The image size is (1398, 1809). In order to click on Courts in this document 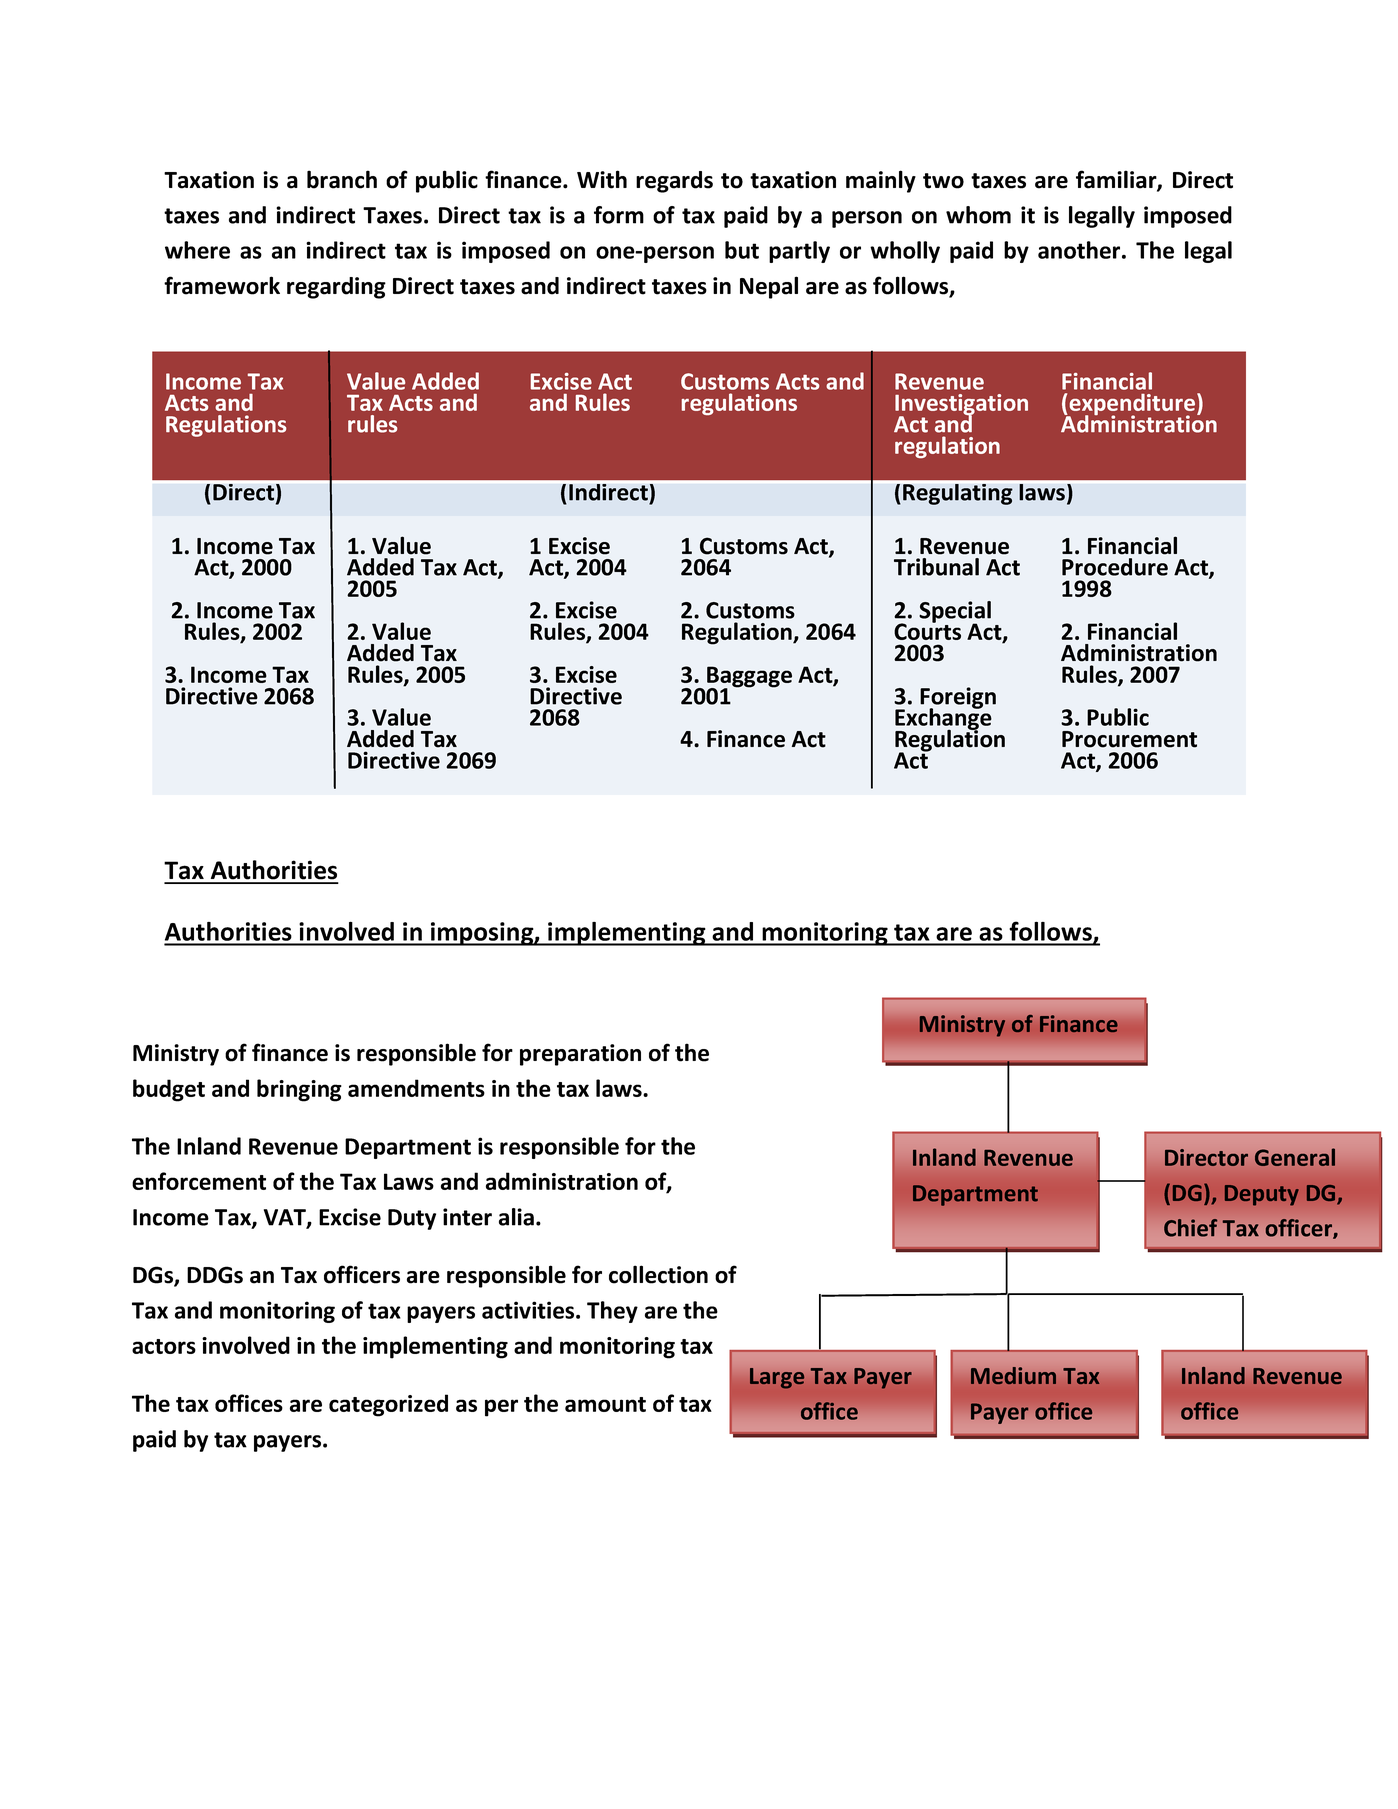, I will do `click(927, 630)`.
